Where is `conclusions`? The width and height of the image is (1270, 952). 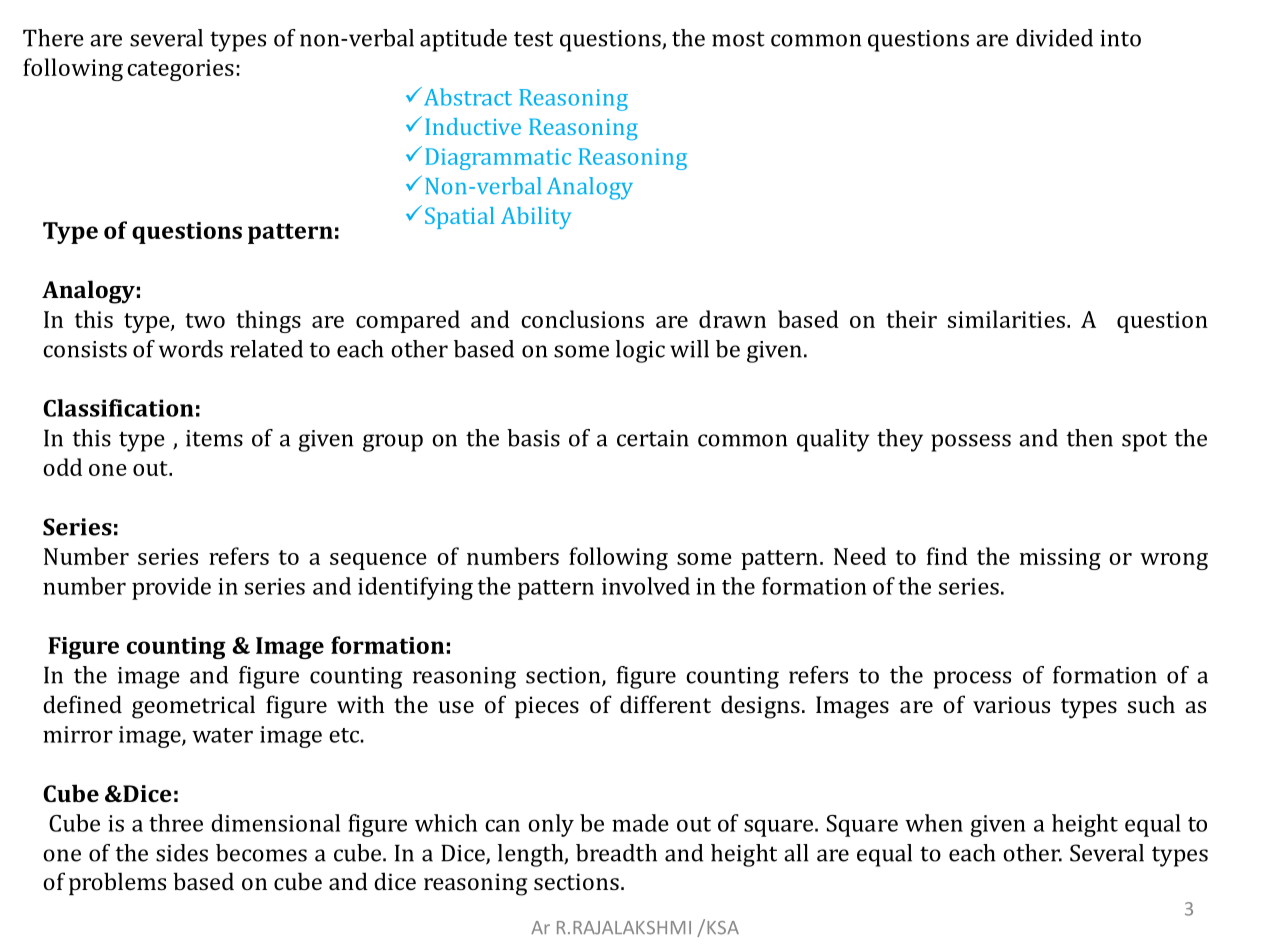 conclusions is located at coordinates (582, 319).
